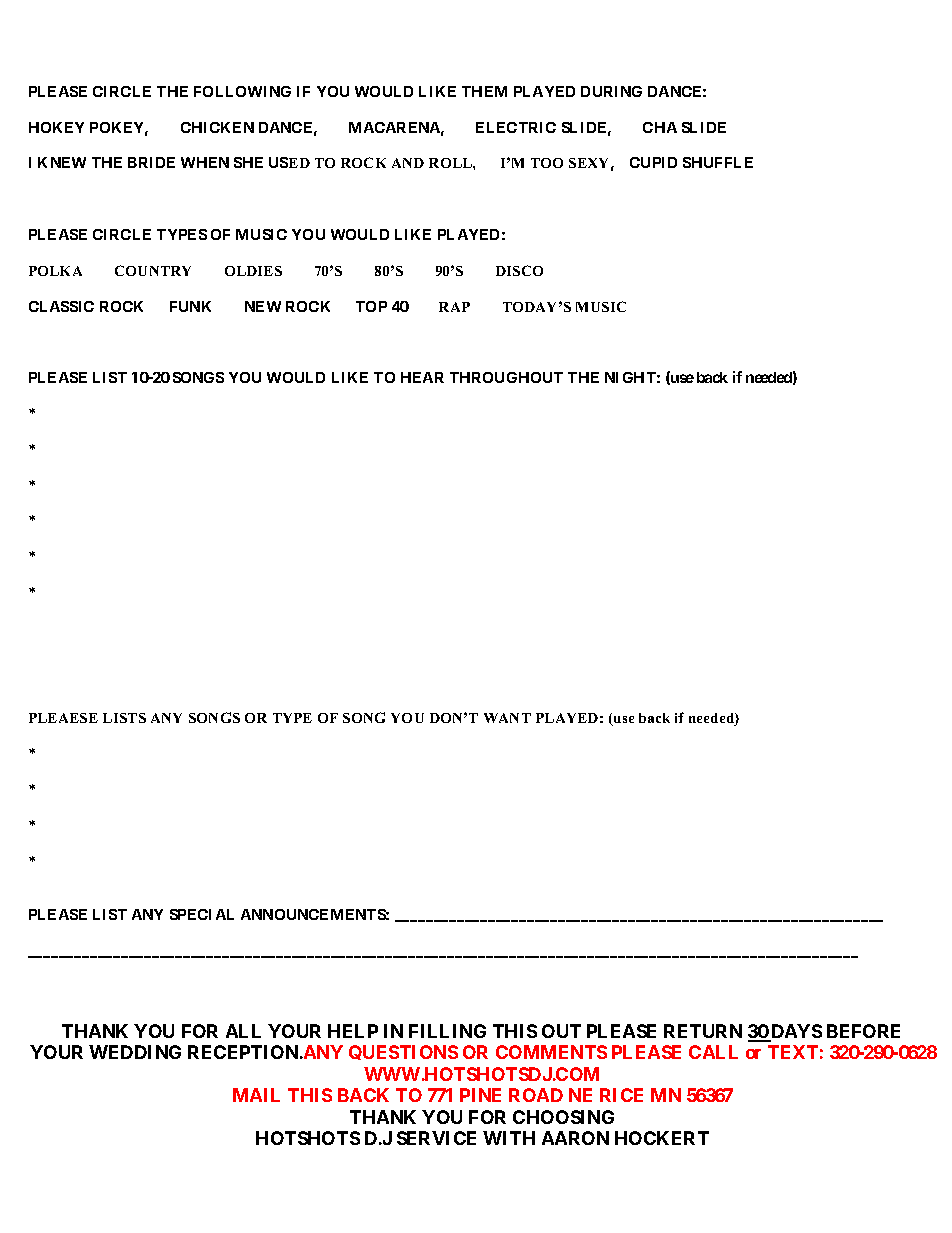 This screenshot has width=952, height=1233. What do you see at coordinates (718, 162) in the screenshot?
I see `SHUFFLE` at bounding box center [718, 162].
